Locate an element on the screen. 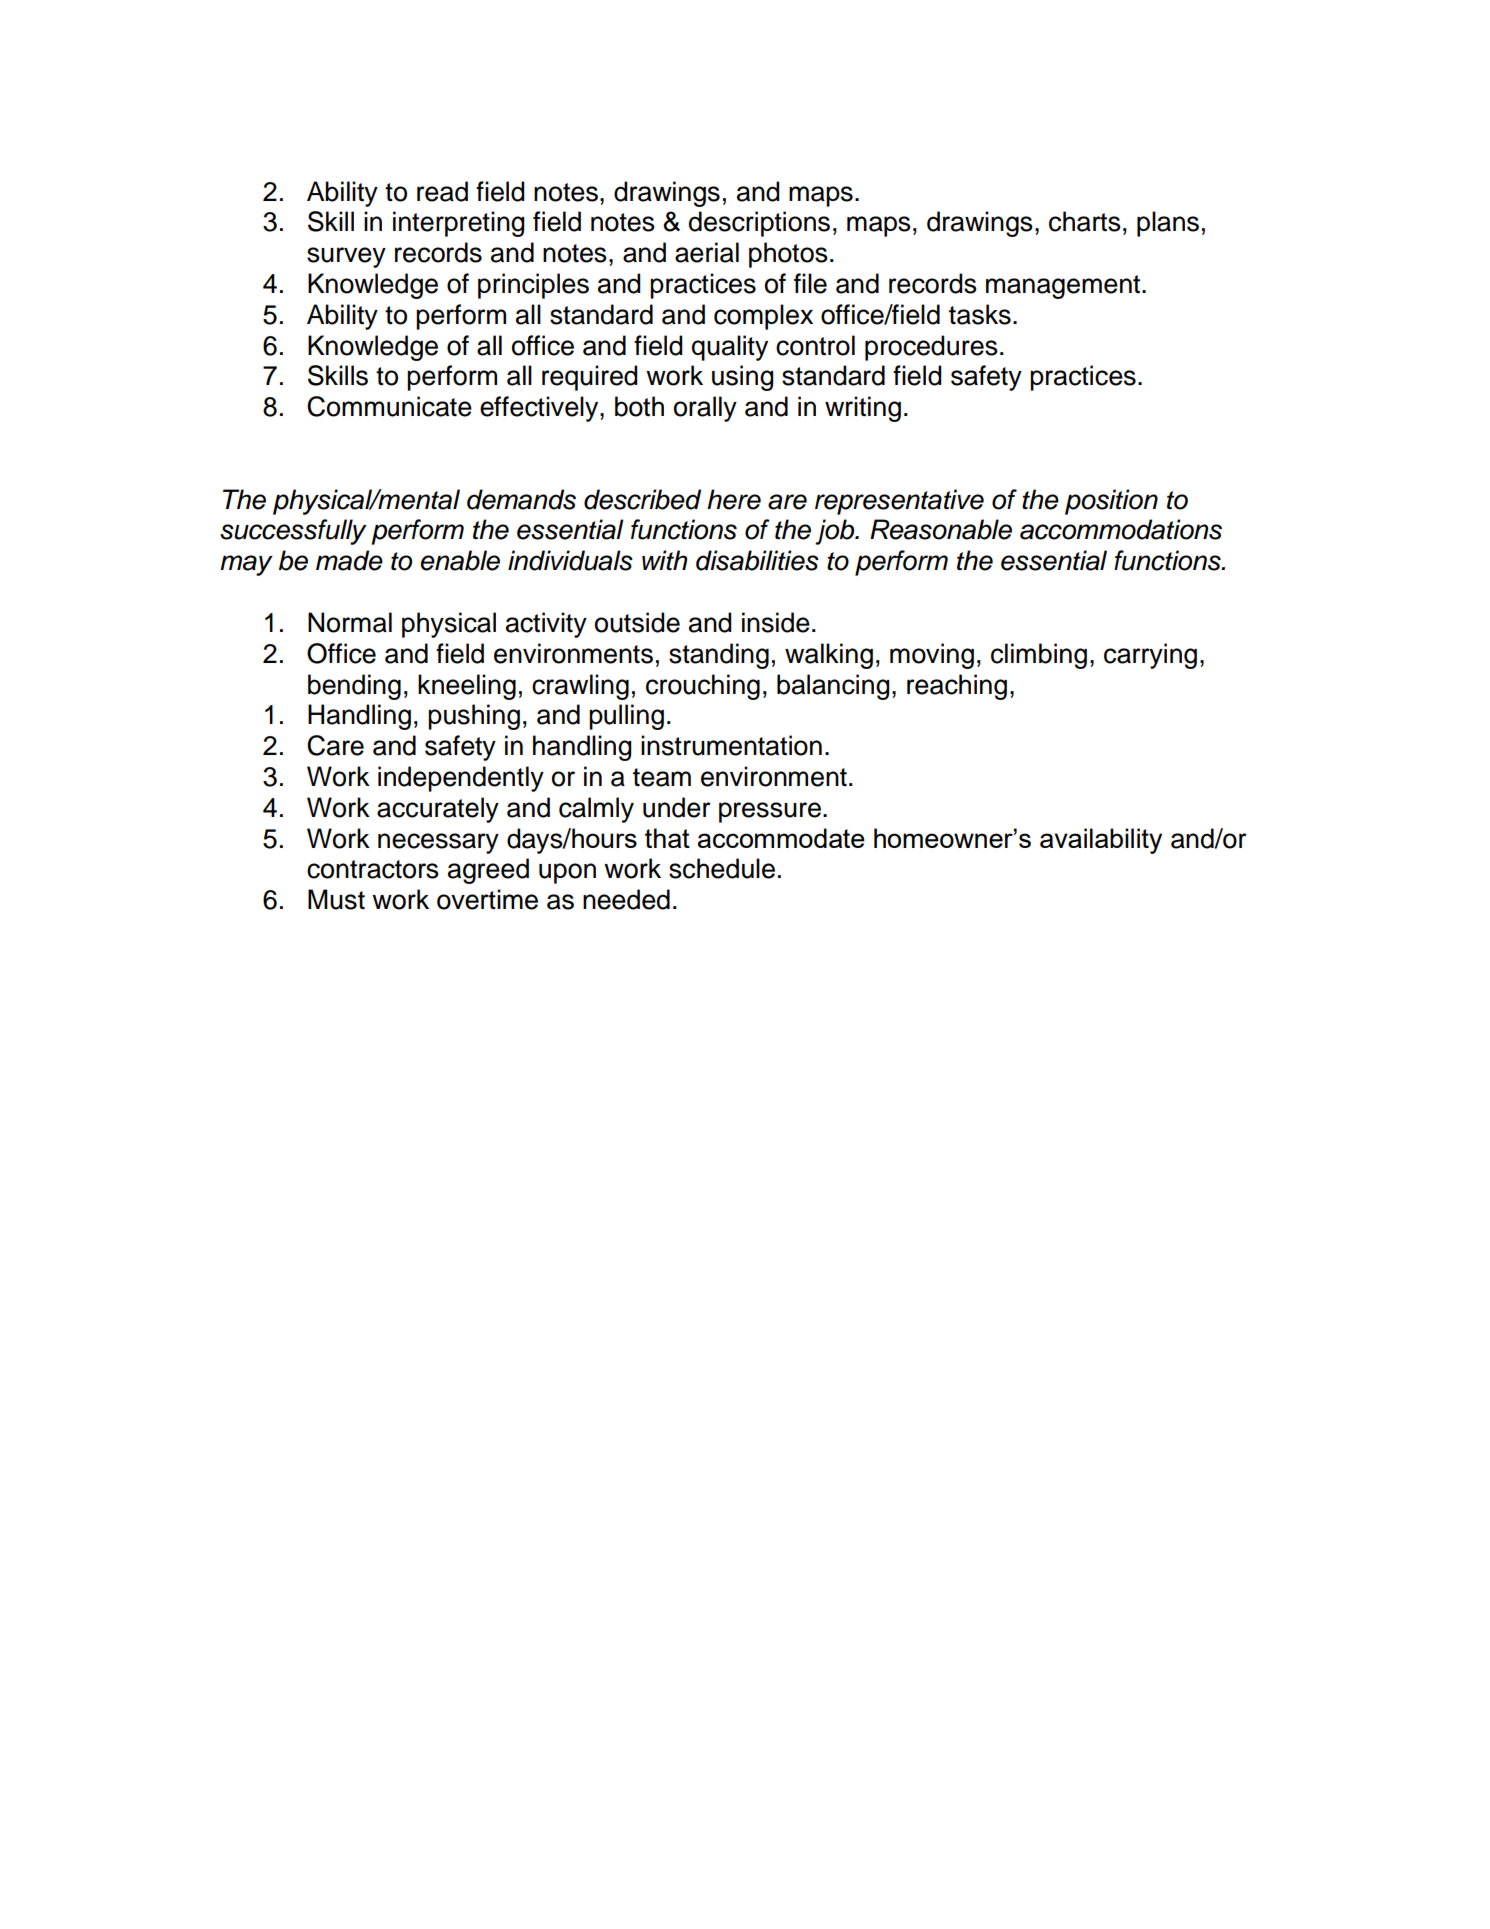 The width and height of the screenshot is (1490, 1929). descriptions is located at coordinates (759, 224).
